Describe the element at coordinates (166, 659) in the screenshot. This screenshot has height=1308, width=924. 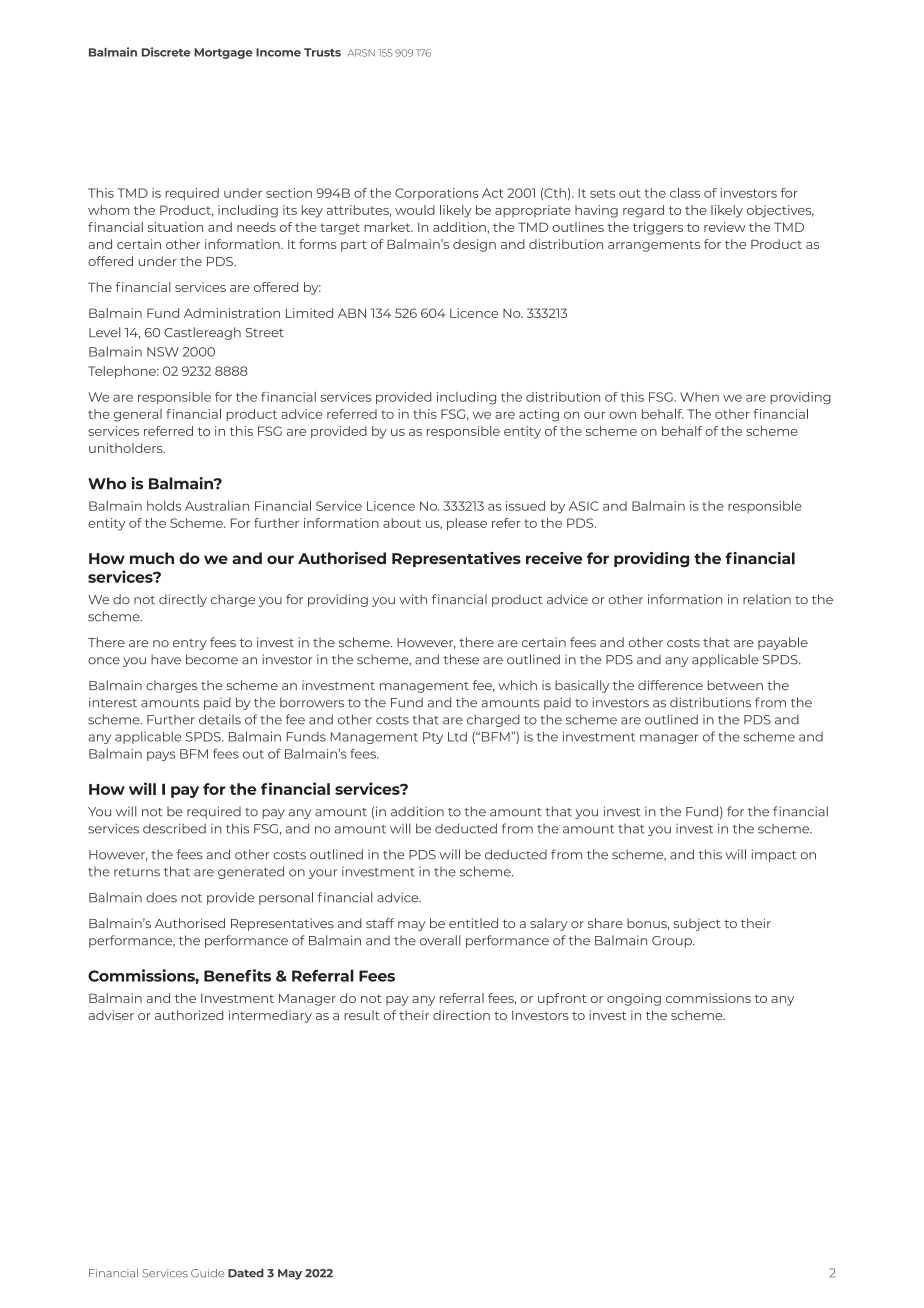
I see `have` at that location.
